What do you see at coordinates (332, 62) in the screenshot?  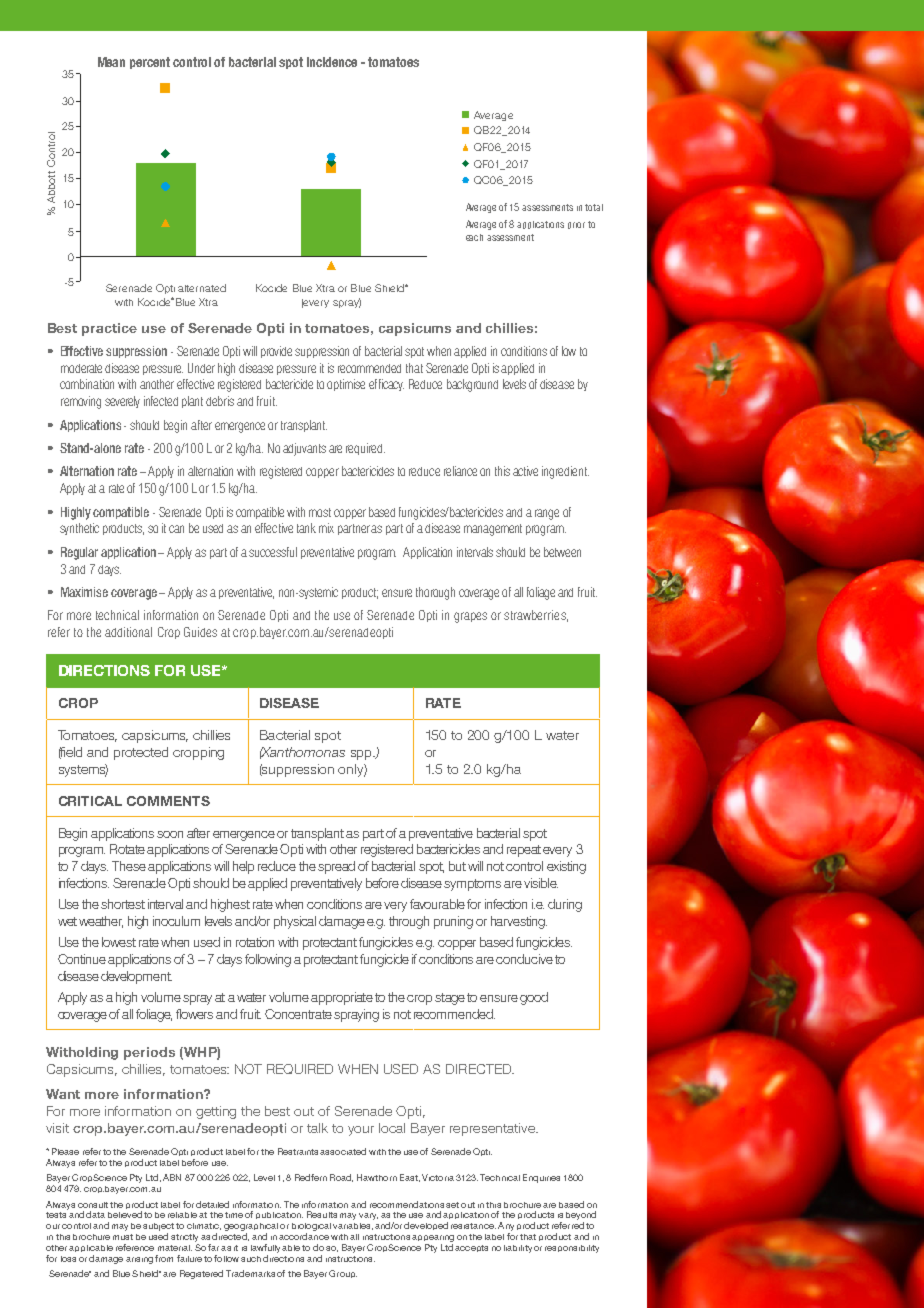 I see `incidence` at bounding box center [332, 62].
